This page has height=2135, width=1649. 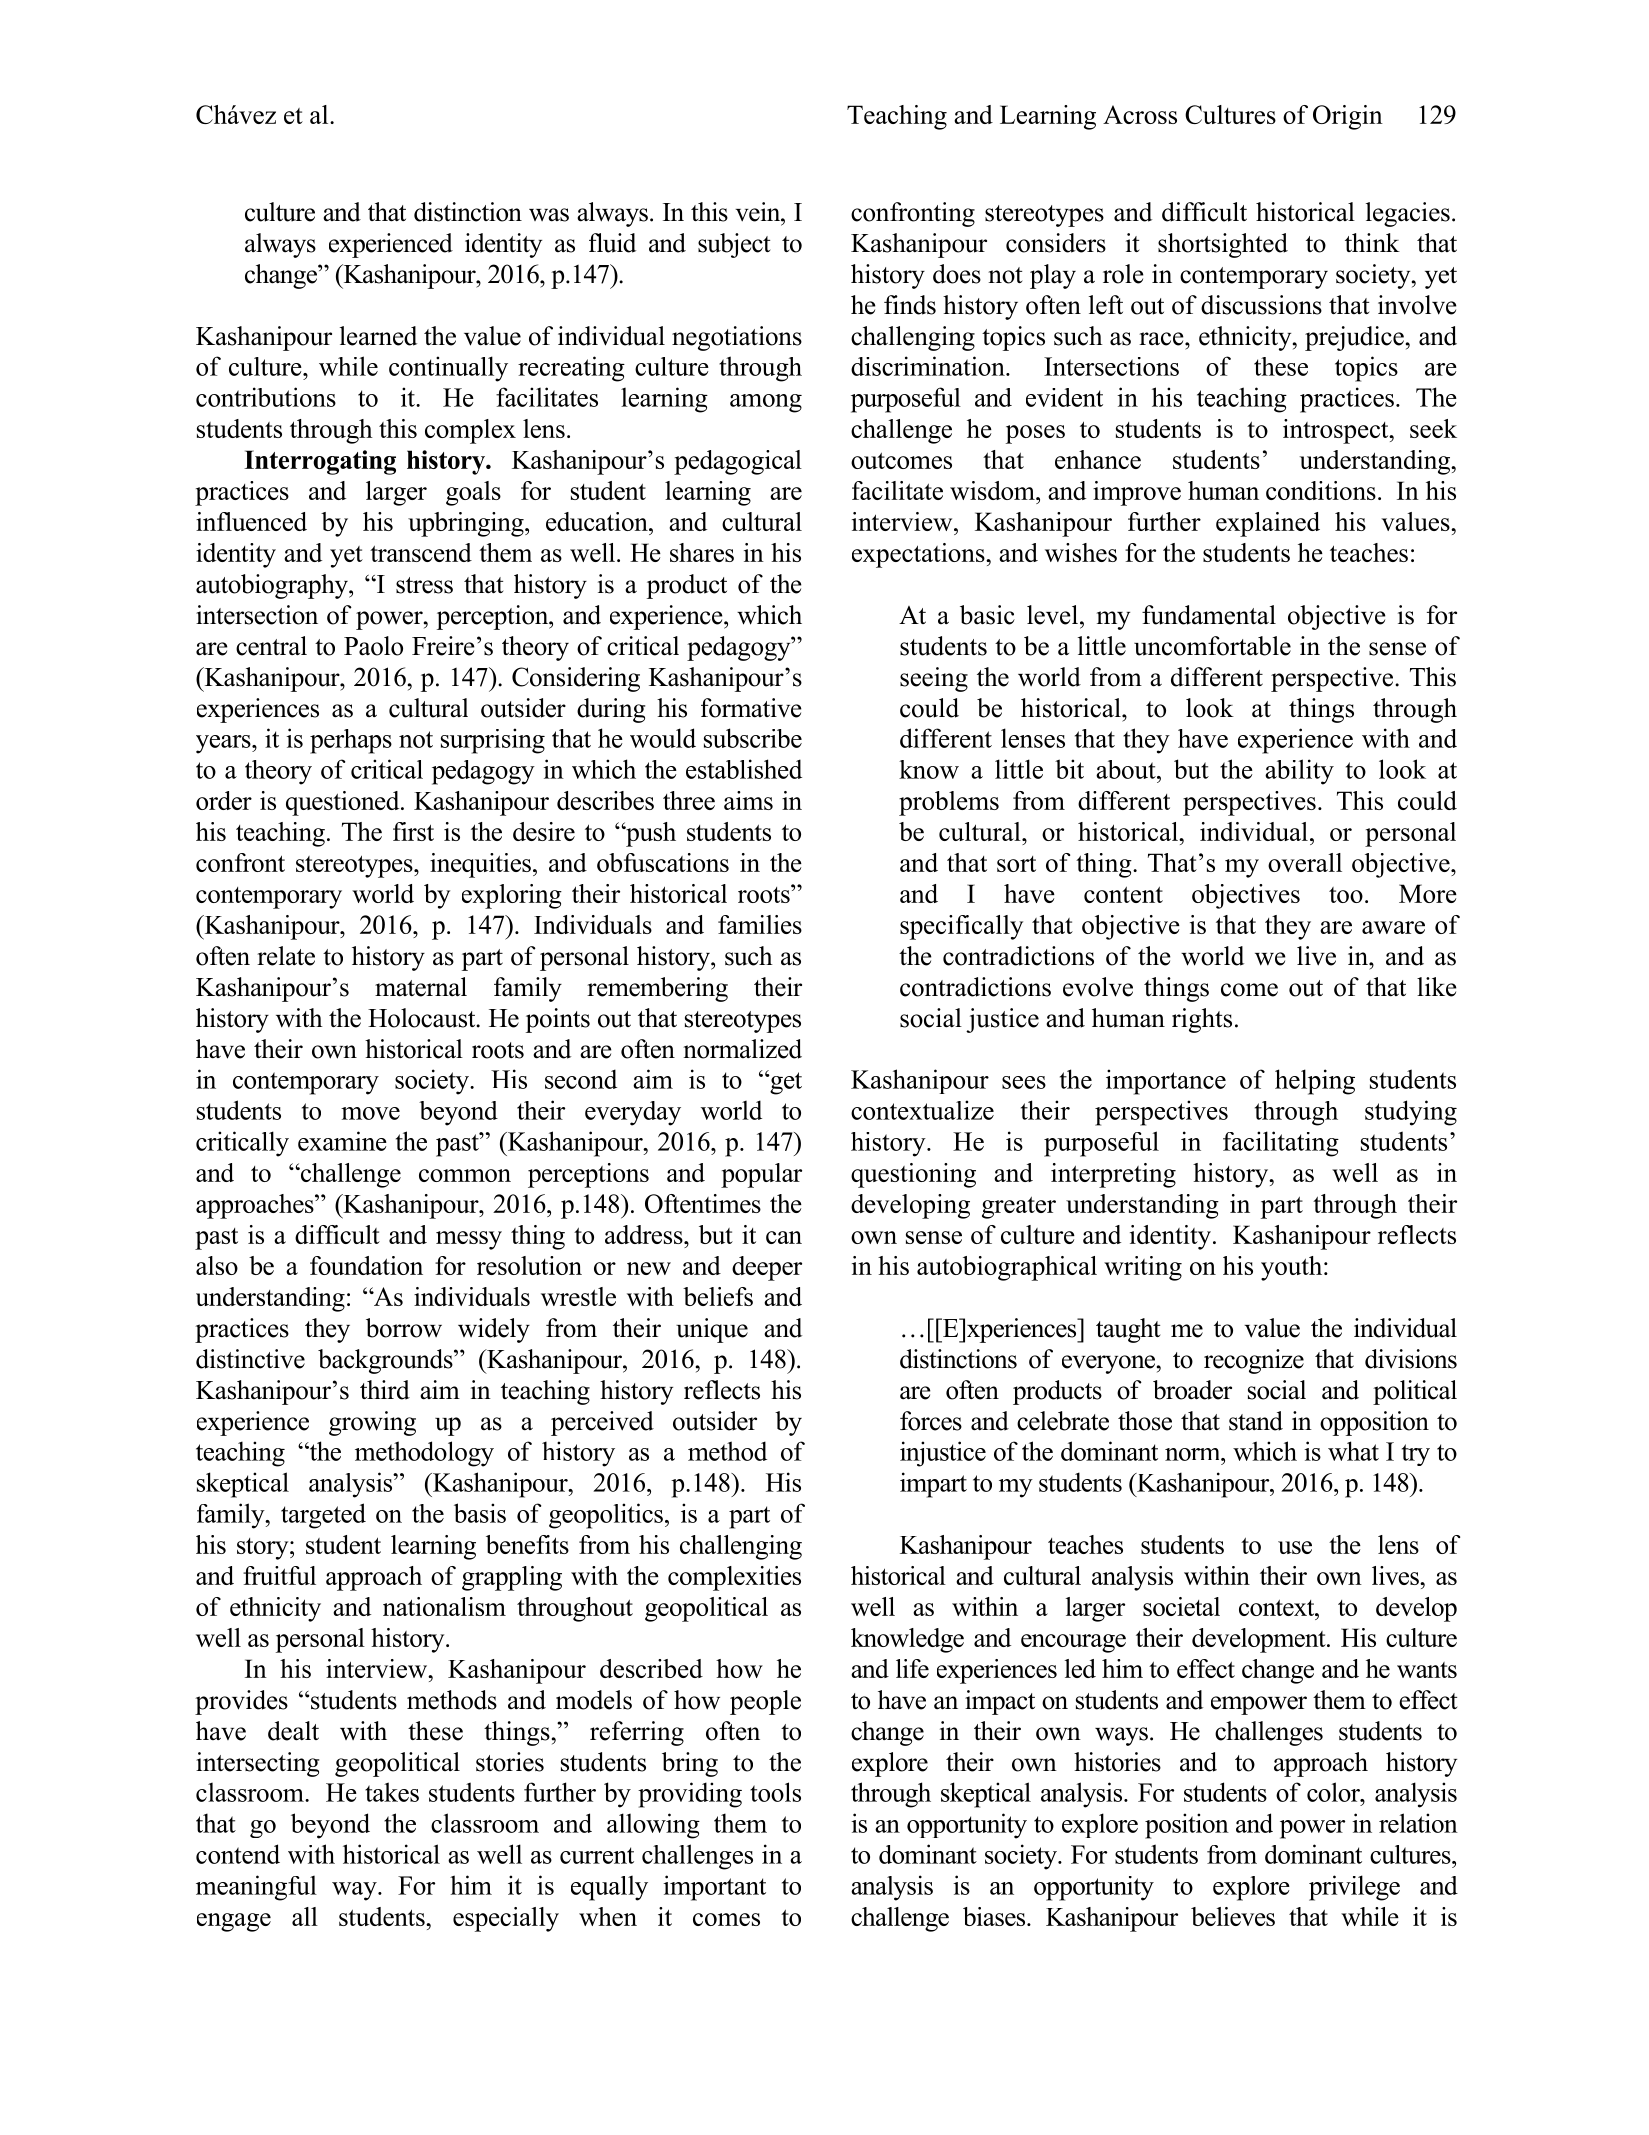 I want to click on Origin, so click(x=1348, y=117).
